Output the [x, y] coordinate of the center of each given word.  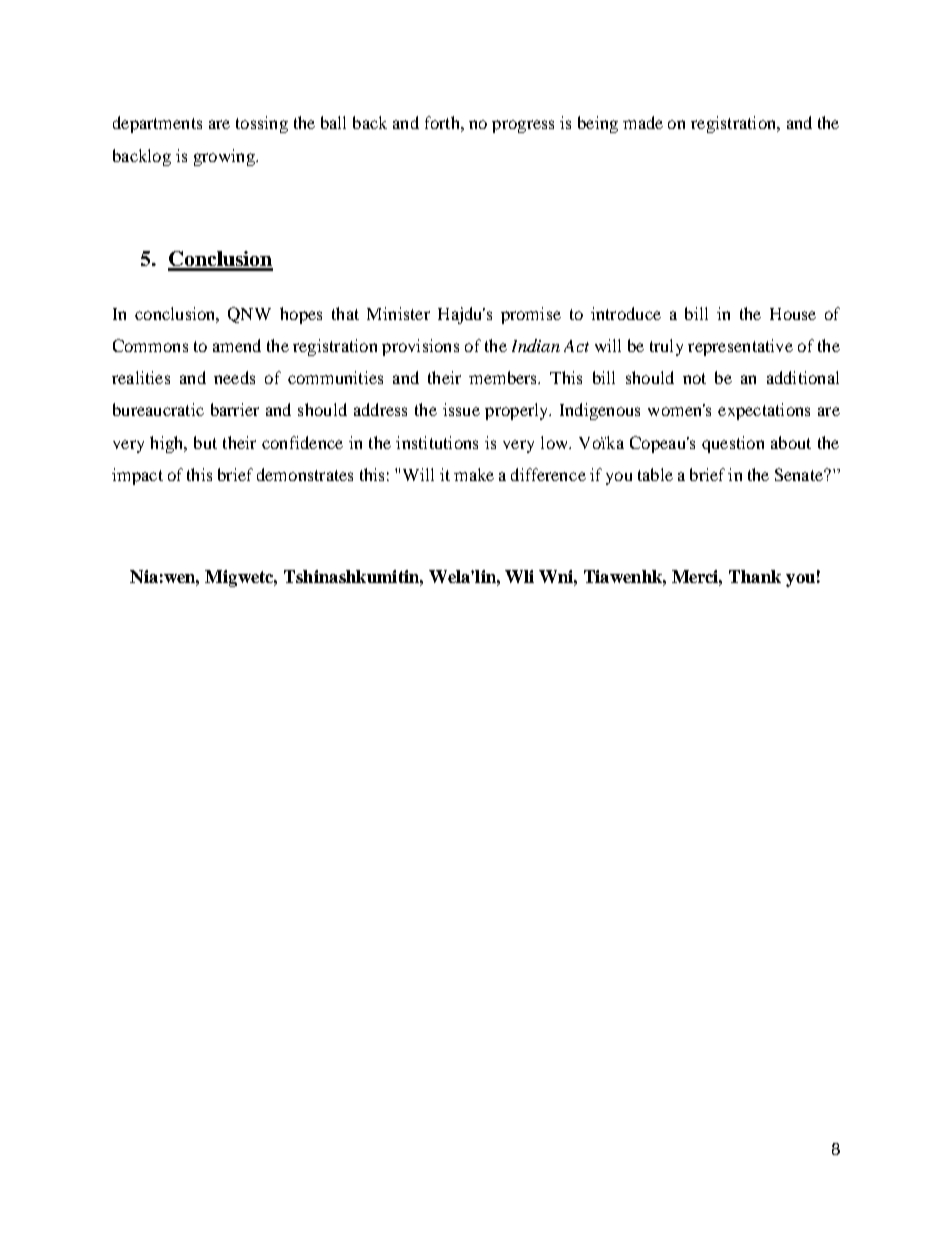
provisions [420, 347]
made [643, 122]
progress [523, 126]
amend [237, 345]
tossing [262, 124]
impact [137, 476]
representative [740, 347]
